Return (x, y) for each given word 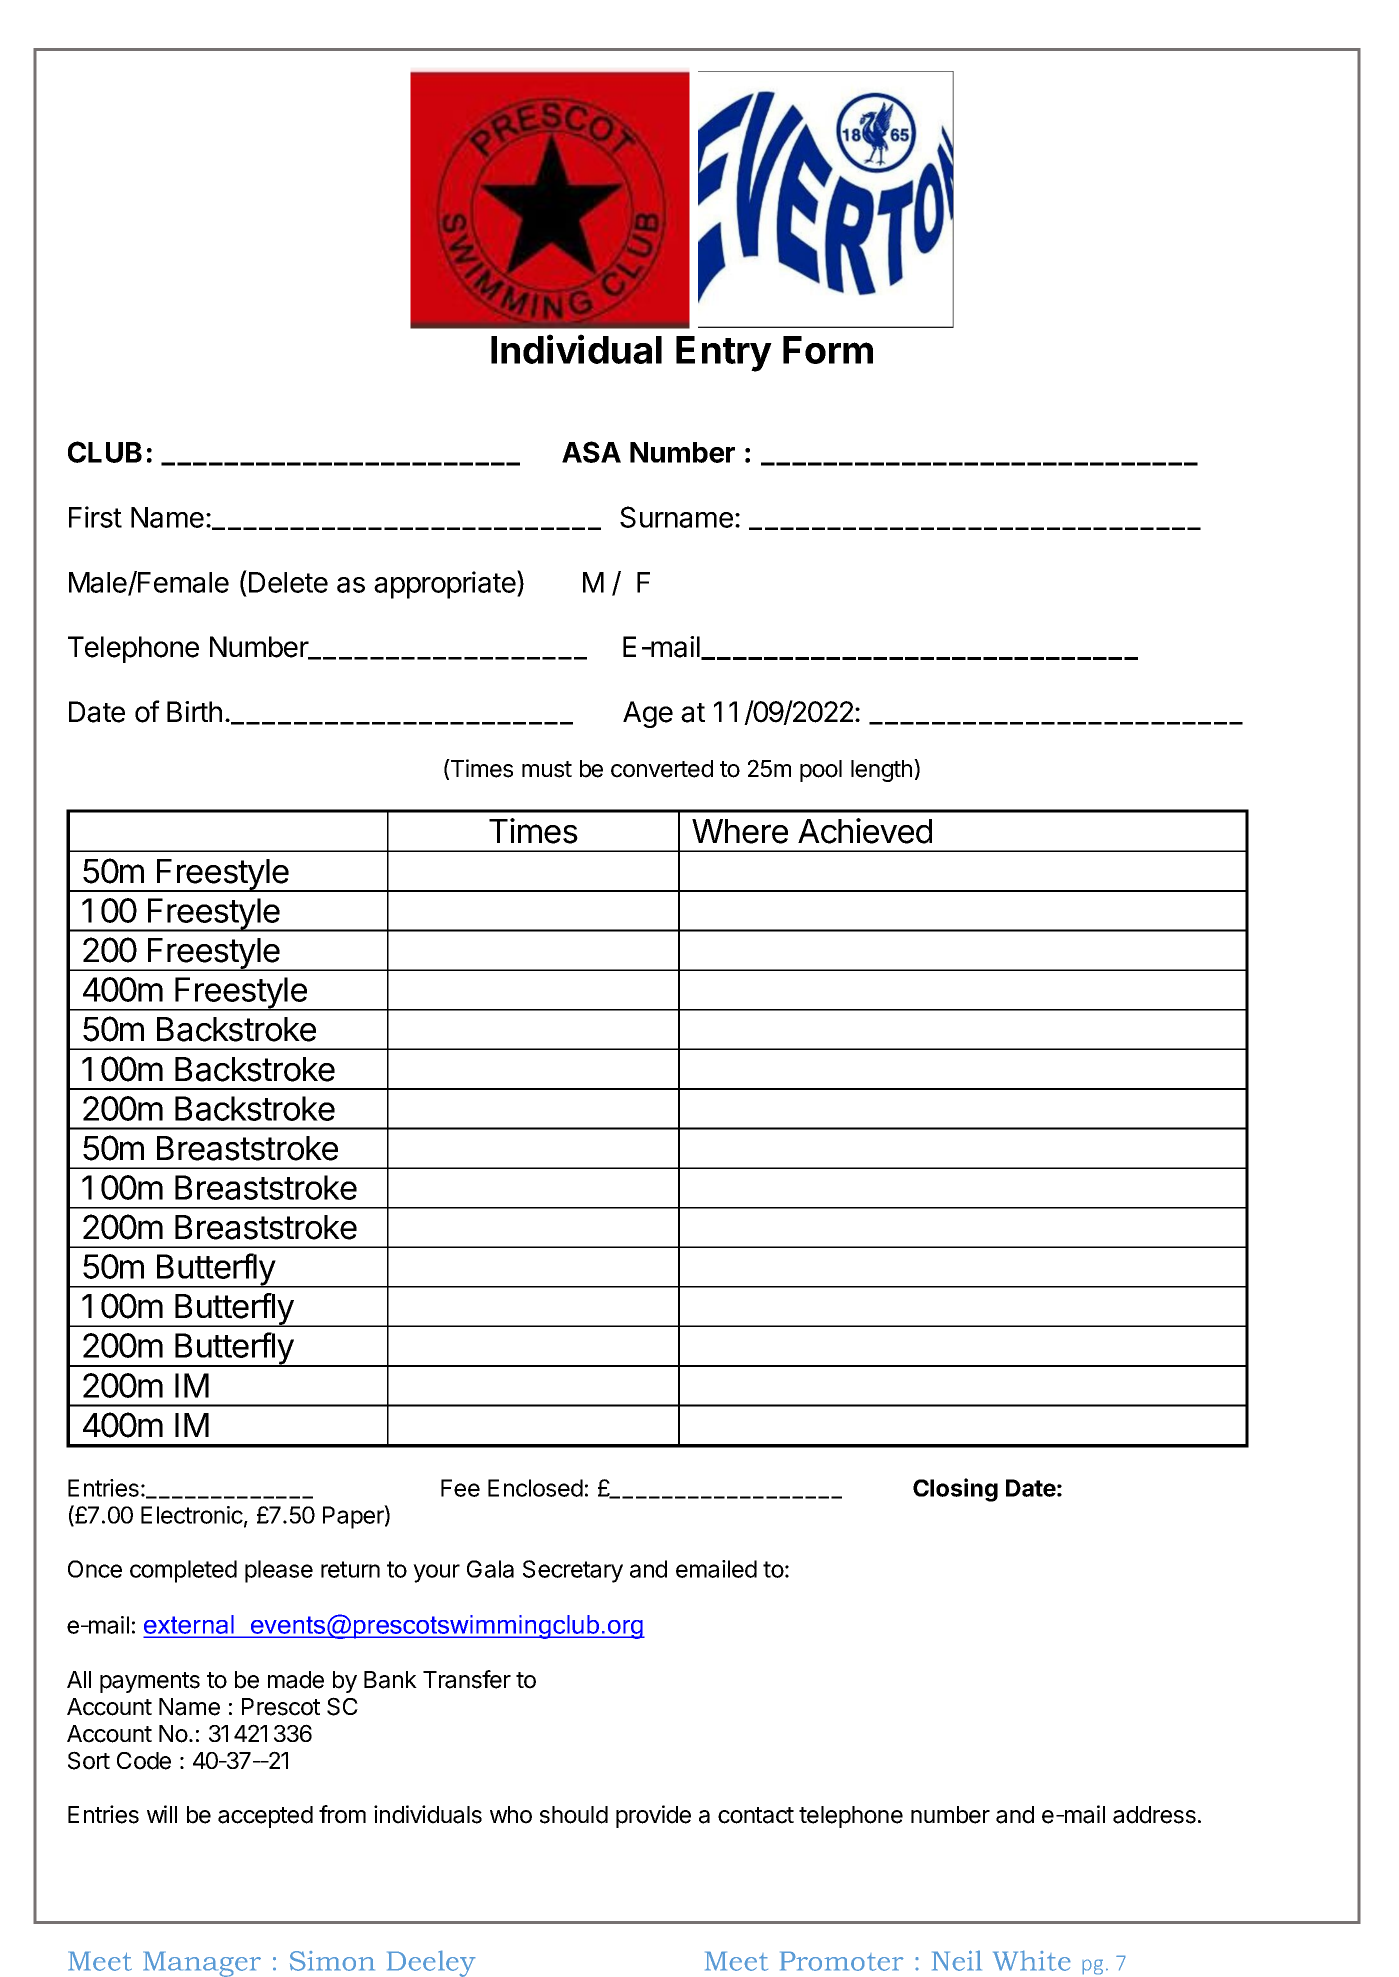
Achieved (865, 831)
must (547, 769)
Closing (955, 1490)
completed (183, 1571)
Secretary (573, 1571)
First (95, 517)
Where (740, 831)
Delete (288, 582)
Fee (460, 1488)
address (1154, 1815)
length (881, 771)
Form (828, 350)
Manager (202, 1964)
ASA (591, 452)
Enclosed (535, 1488)
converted (662, 769)
